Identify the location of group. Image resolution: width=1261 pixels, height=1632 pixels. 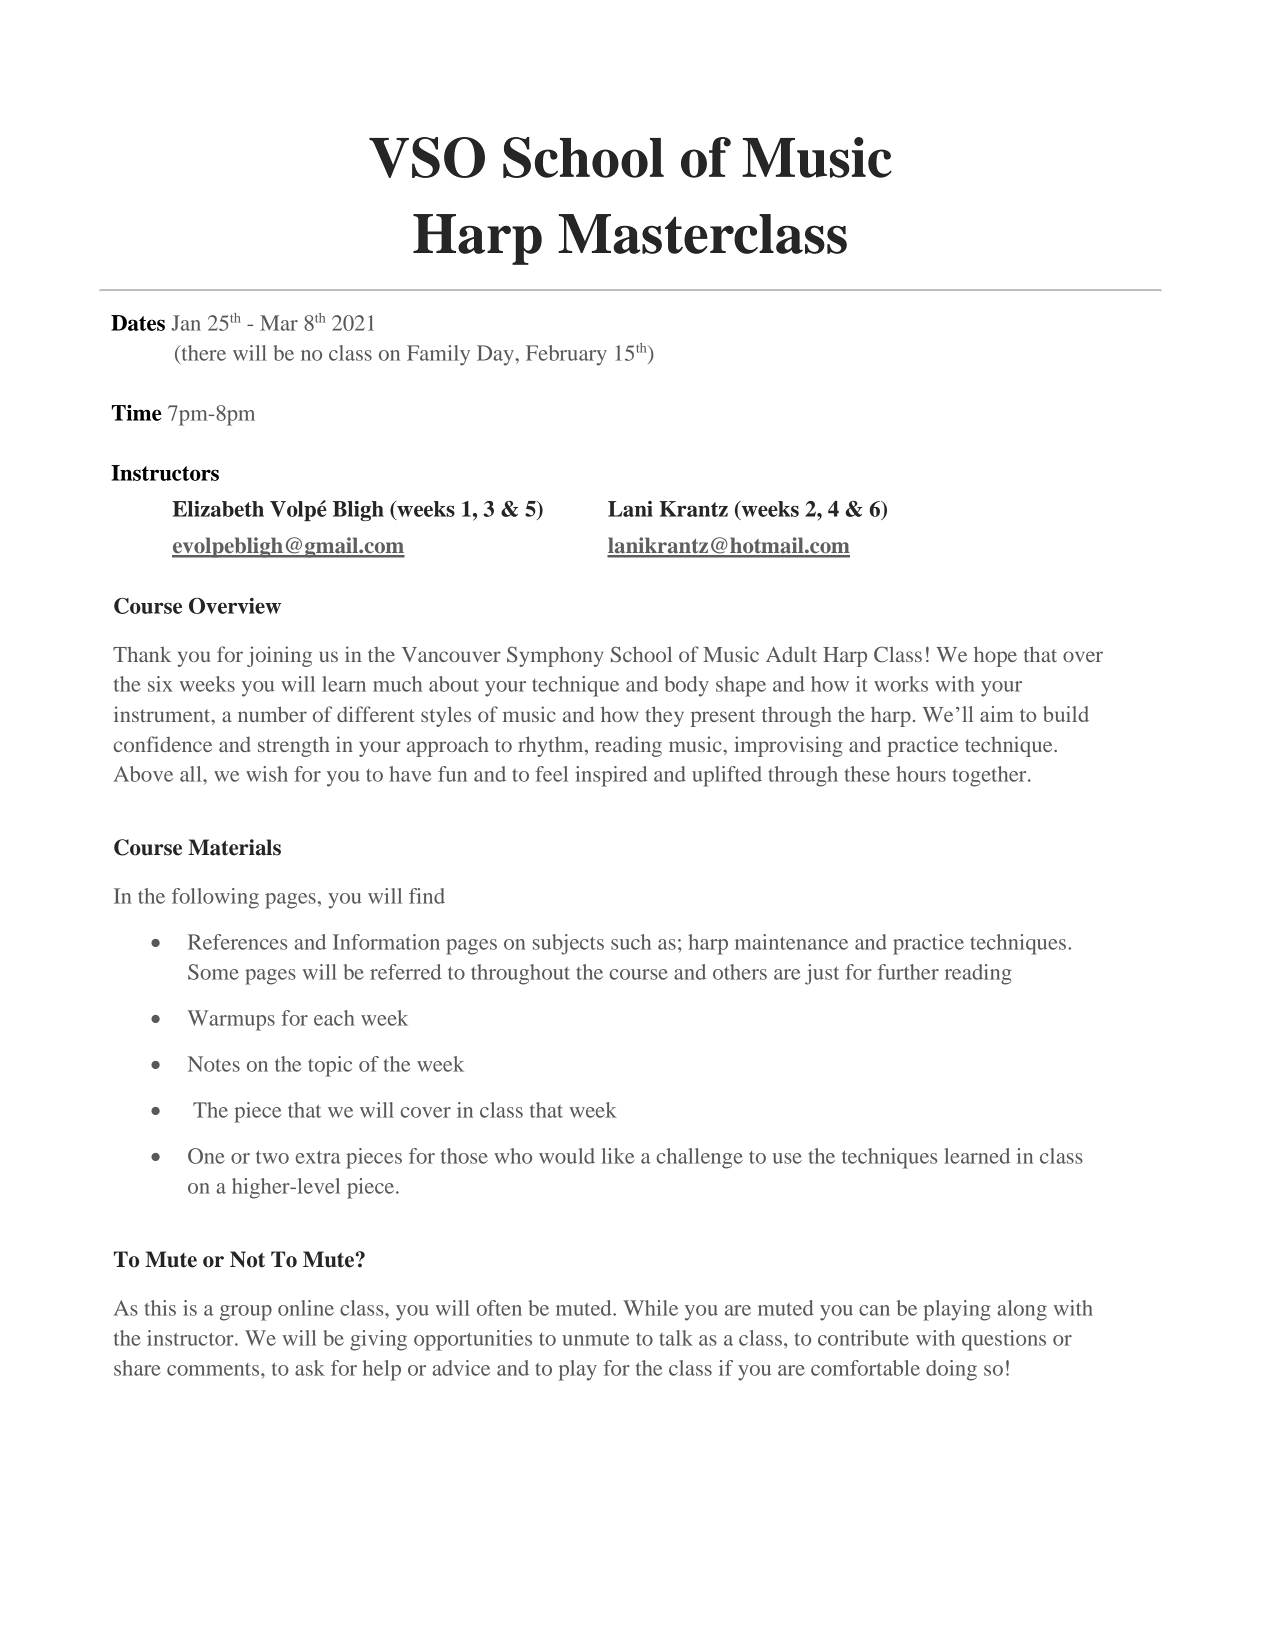
(246, 1313).
